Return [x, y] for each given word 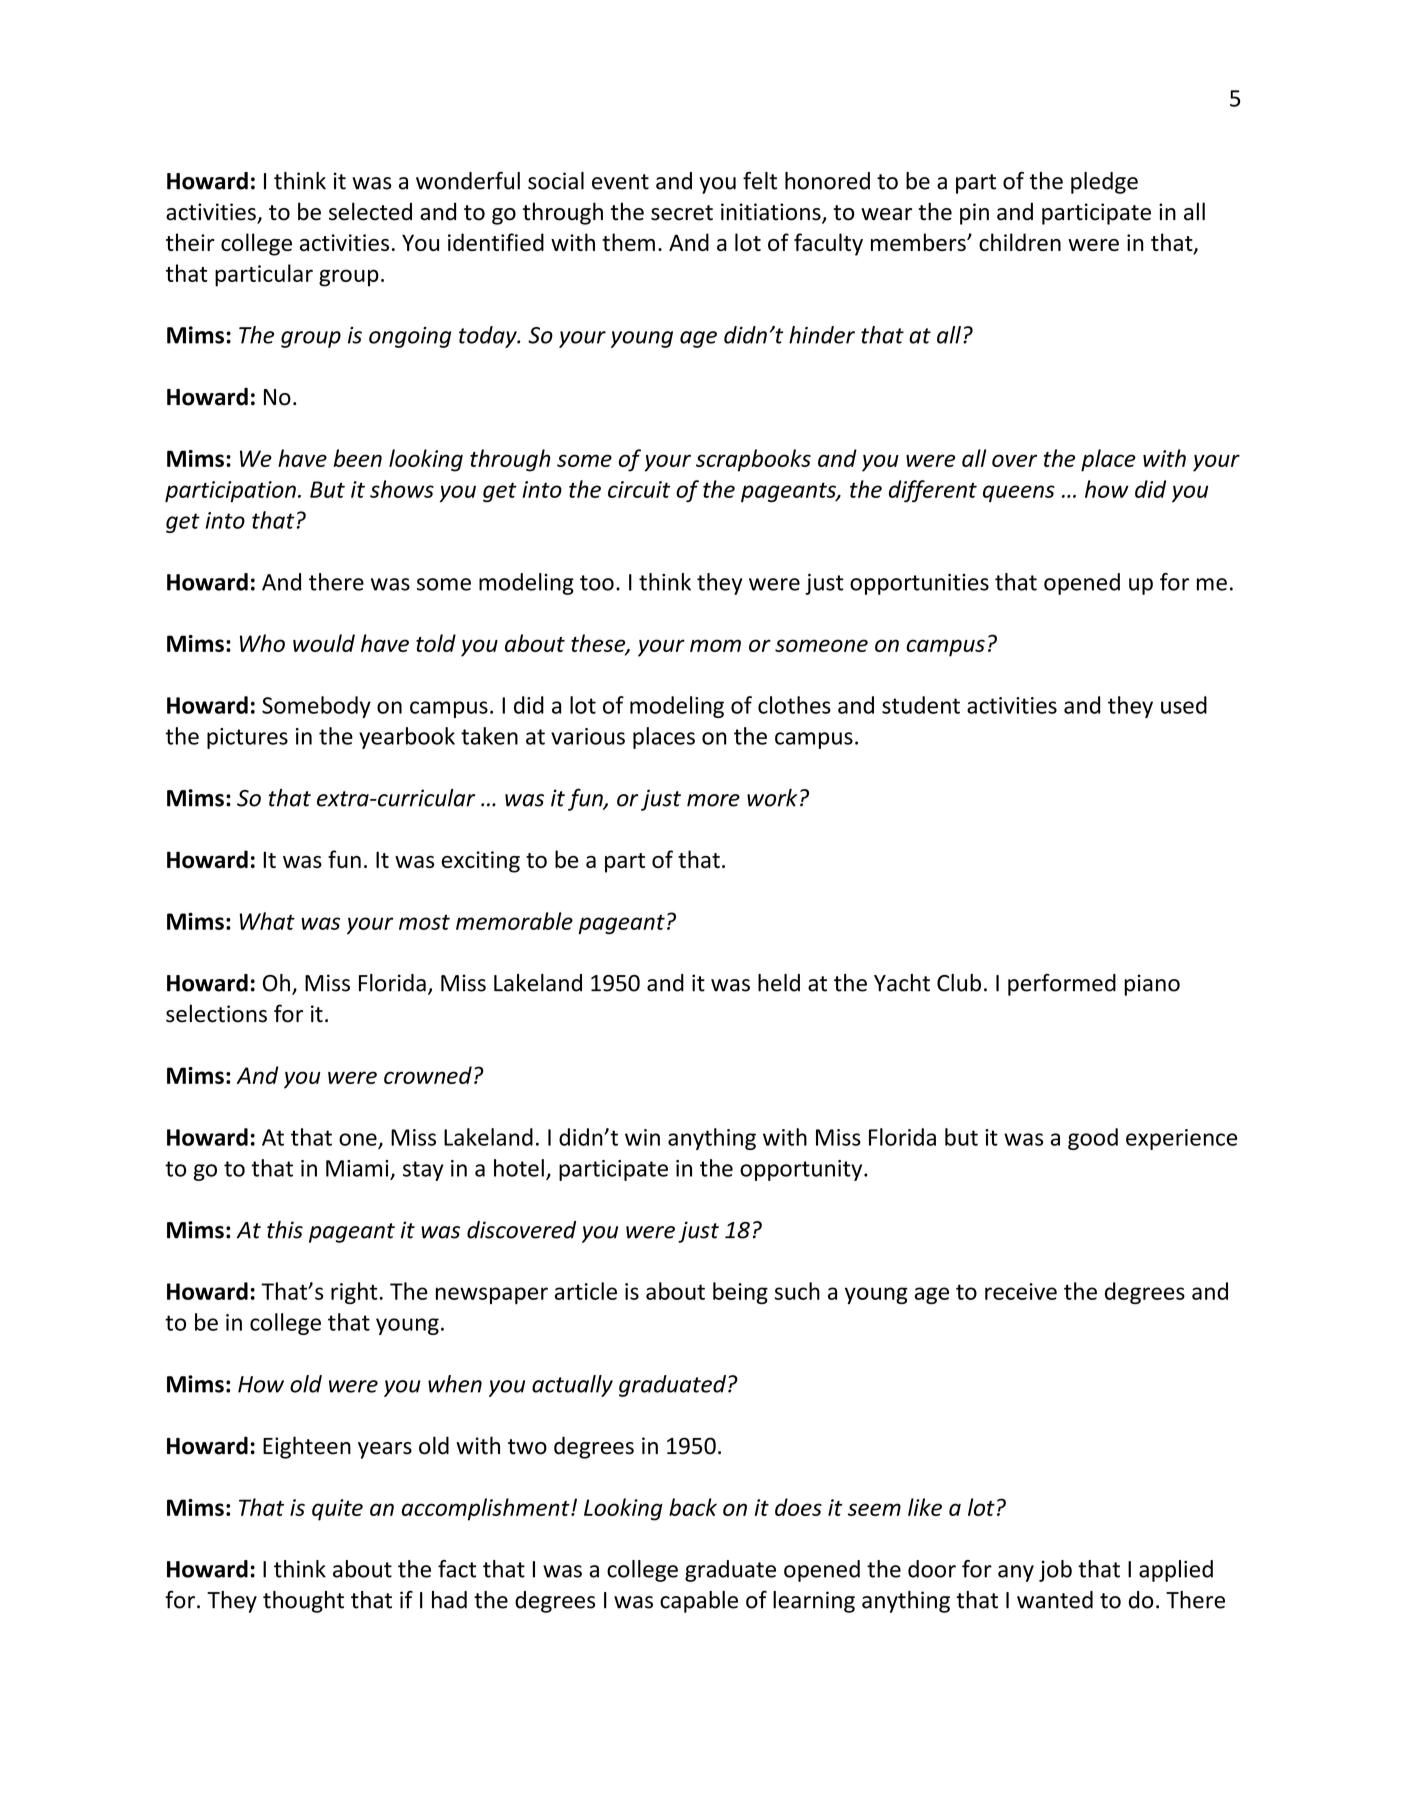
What [267, 921]
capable [699, 1602]
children [1020, 242]
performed [1062, 984]
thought [303, 1602]
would [324, 643]
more [713, 800]
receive [1021, 1291]
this [285, 1230]
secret [682, 213]
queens [1019, 493]
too [597, 583]
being [740, 1293]
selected [370, 211]
